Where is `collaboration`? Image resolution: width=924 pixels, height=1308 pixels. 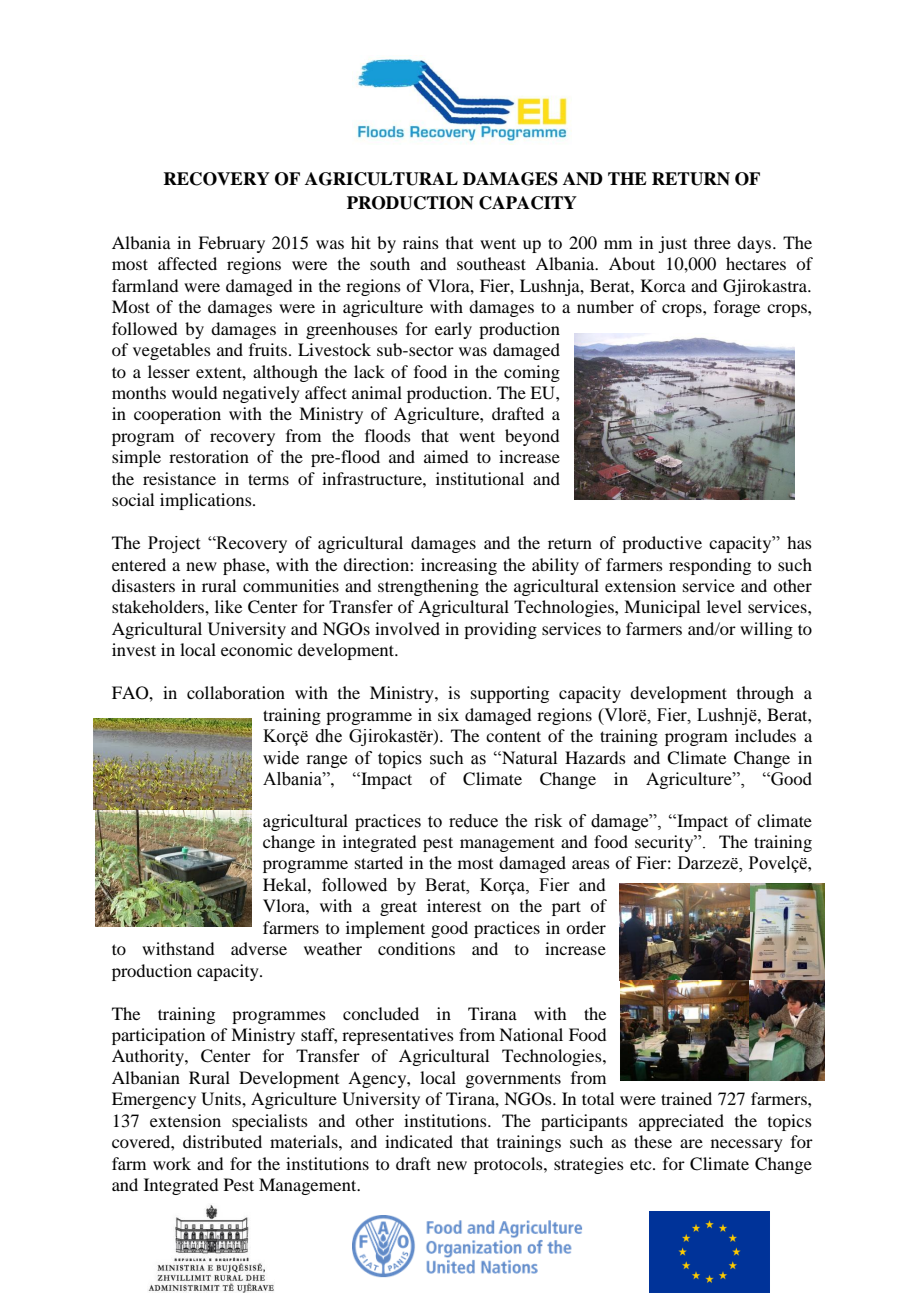
collaboration is located at coordinates (236, 692).
